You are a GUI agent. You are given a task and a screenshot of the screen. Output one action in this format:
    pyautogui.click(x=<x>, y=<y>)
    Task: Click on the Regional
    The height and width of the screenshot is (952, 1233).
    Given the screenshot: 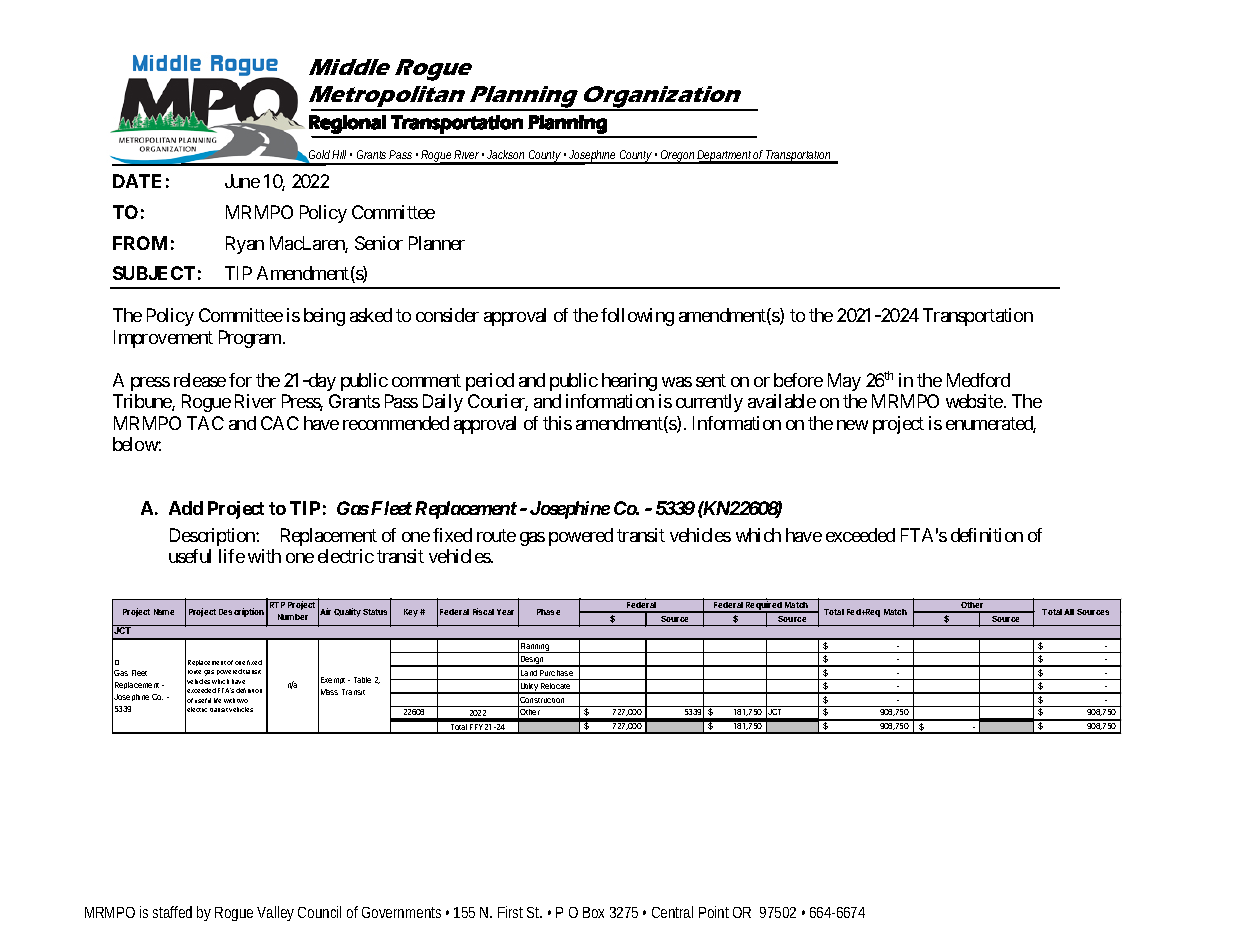 What is the action you would take?
    pyautogui.click(x=347, y=124)
